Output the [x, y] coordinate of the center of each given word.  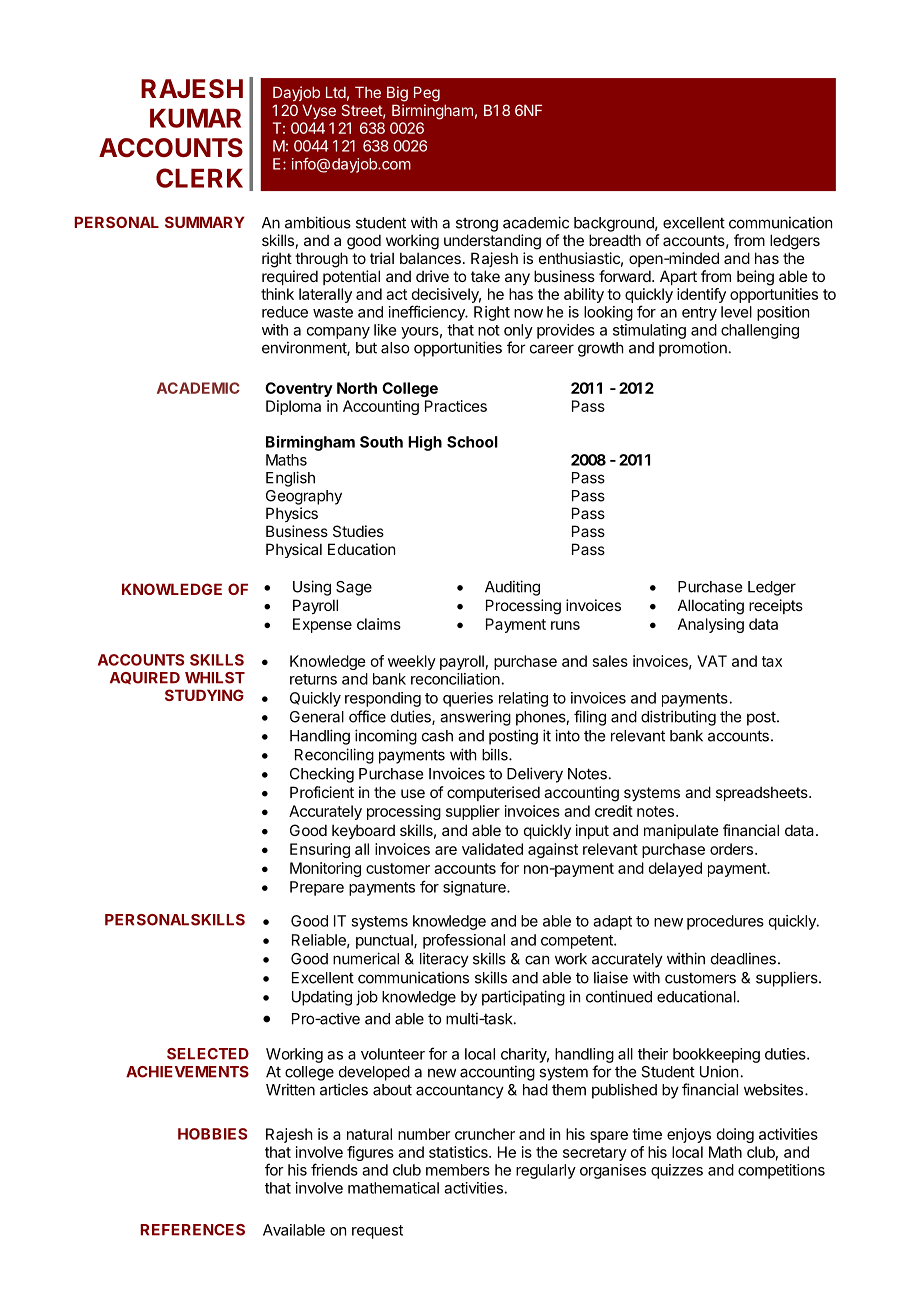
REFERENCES [192, 1230]
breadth [615, 240]
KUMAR [195, 118]
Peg [427, 94]
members [458, 1170]
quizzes [677, 1171]
